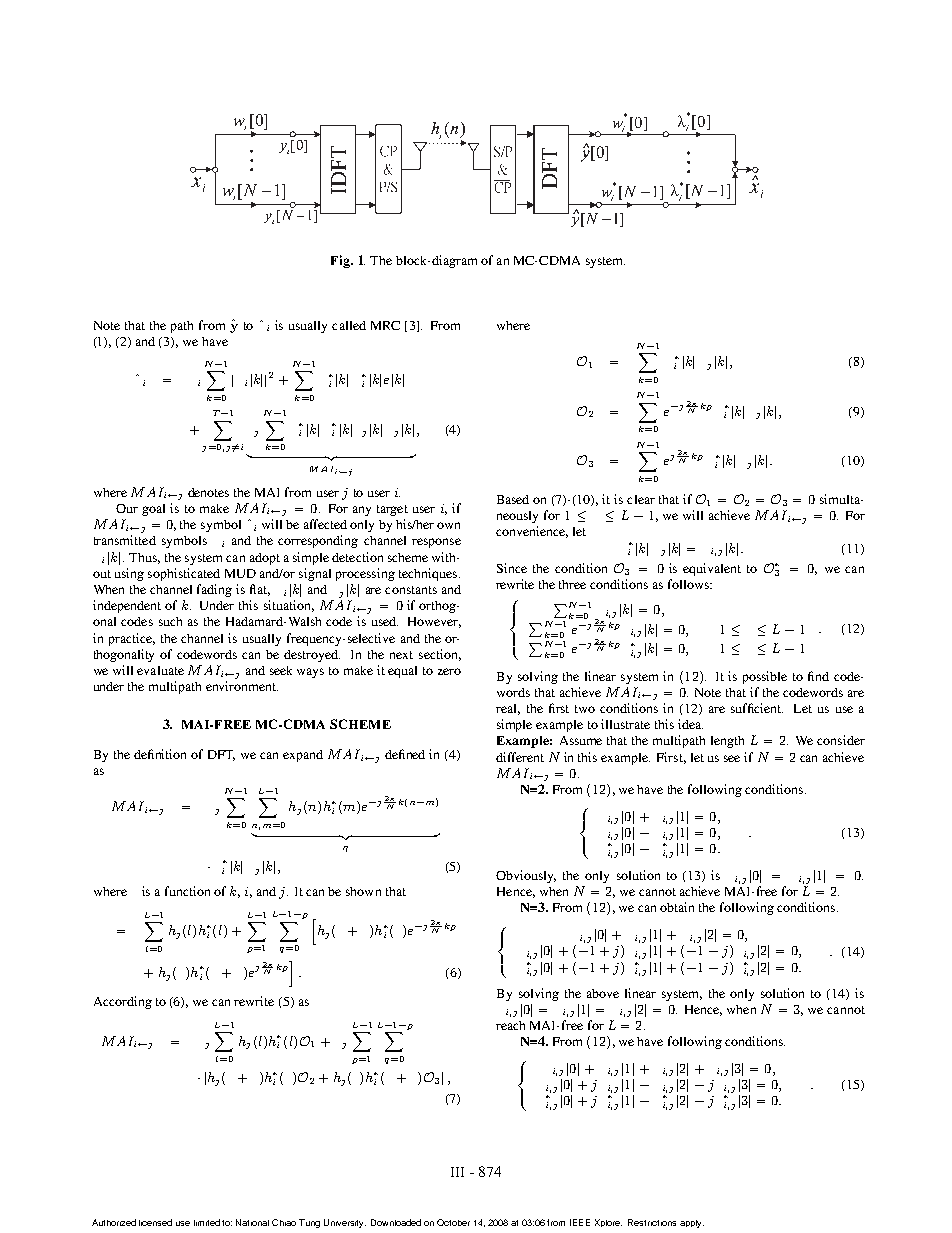 Image resolution: width=952 pixels, height=1233 pixels. Describe the element at coordinates (712, 569) in the screenshot. I see `equivalent` at that location.
